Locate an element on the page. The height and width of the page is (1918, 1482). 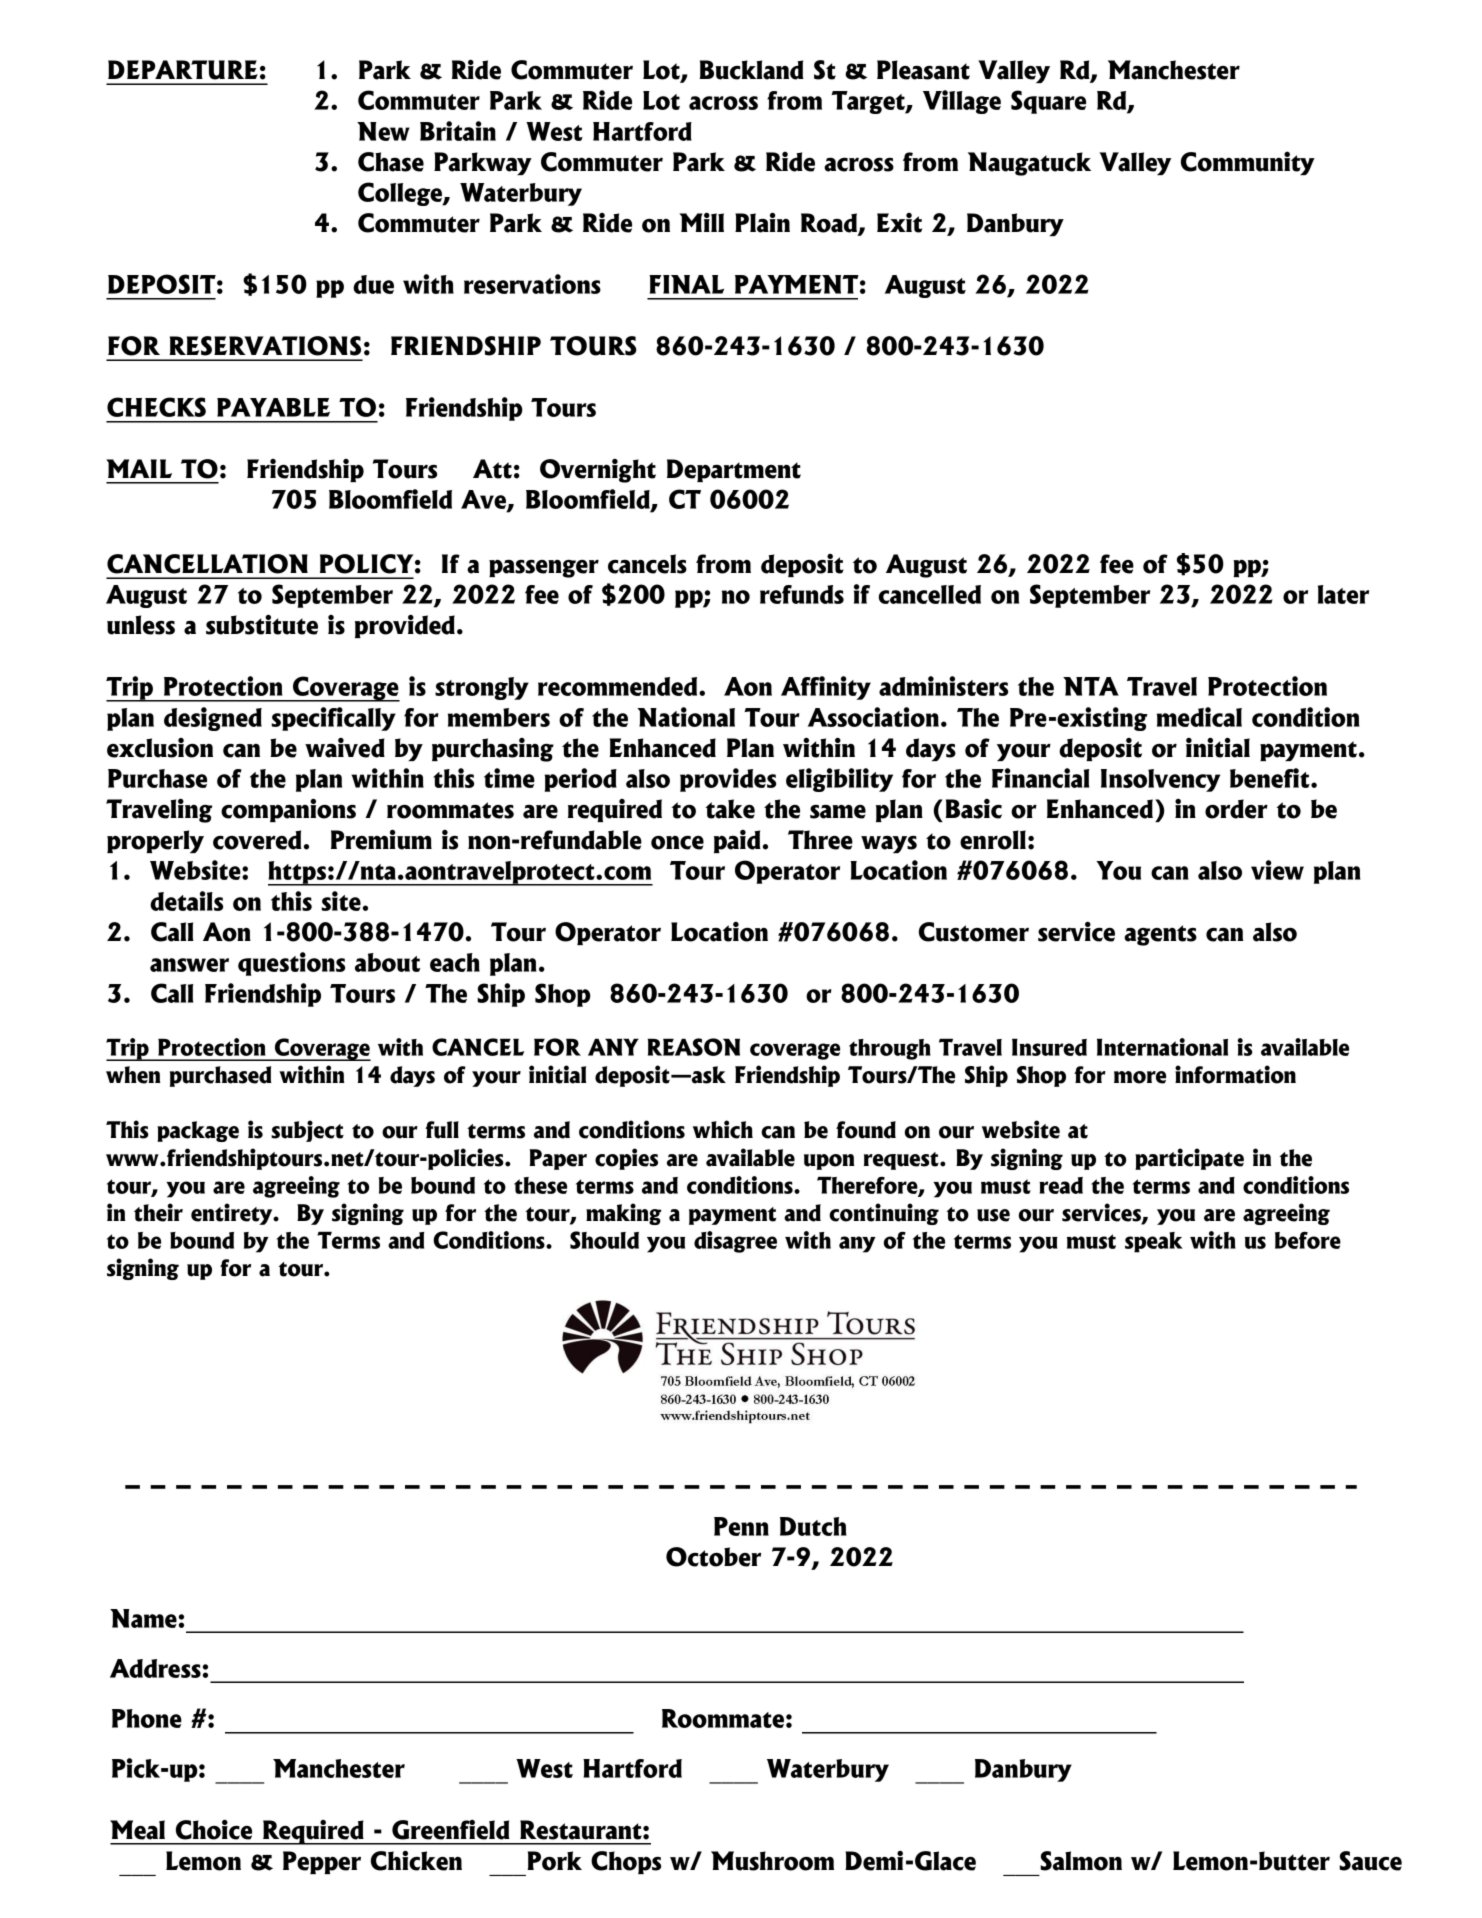
later is located at coordinates (1343, 594).
